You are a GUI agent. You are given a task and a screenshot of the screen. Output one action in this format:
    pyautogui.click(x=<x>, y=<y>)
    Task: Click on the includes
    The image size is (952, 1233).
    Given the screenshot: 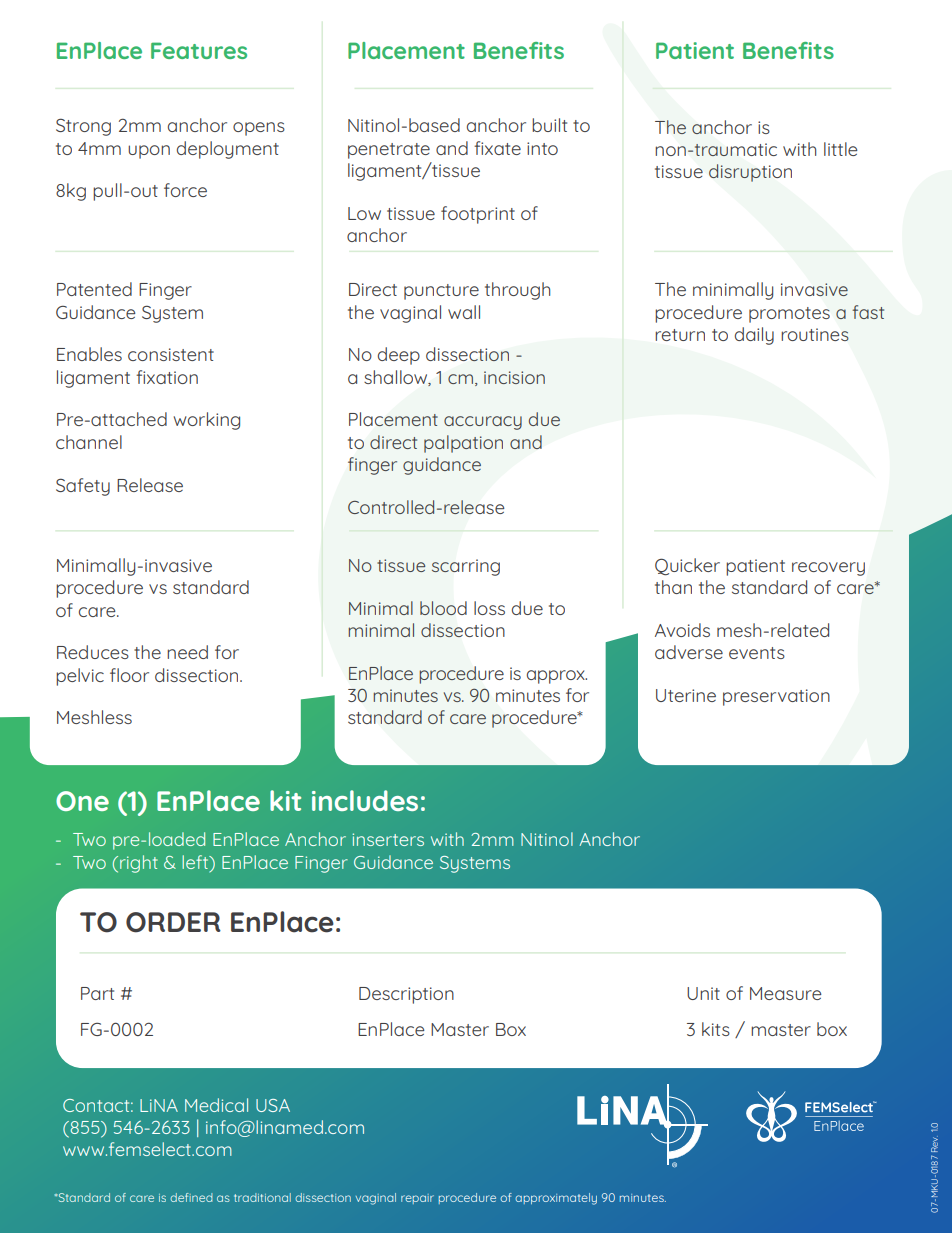 What is the action you would take?
    pyautogui.click(x=365, y=800)
